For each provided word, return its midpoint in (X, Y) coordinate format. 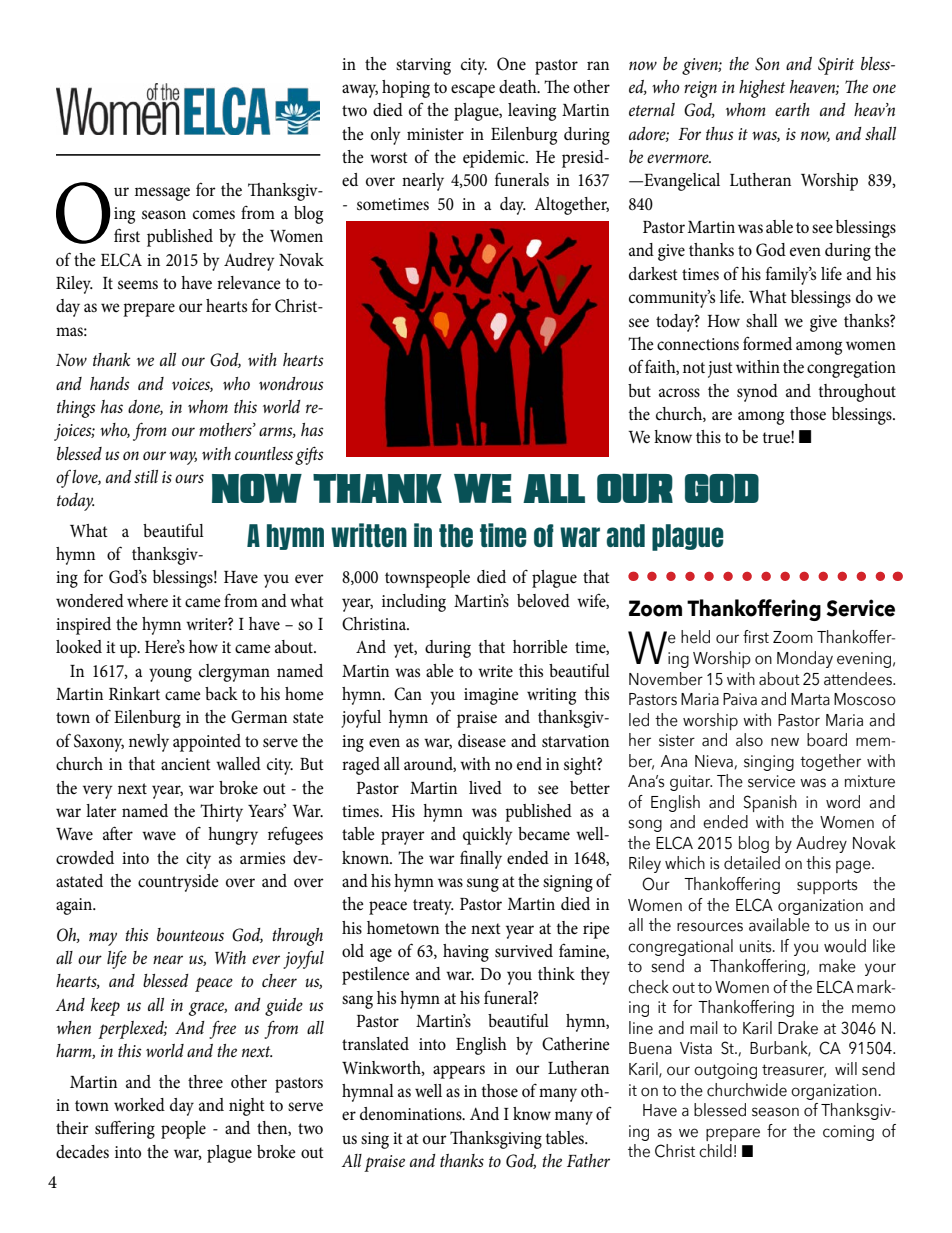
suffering (125, 1129)
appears (459, 1072)
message (162, 194)
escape (473, 91)
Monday (805, 659)
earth (792, 109)
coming (848, 1133)
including (414, 603)
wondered (90, 600)
